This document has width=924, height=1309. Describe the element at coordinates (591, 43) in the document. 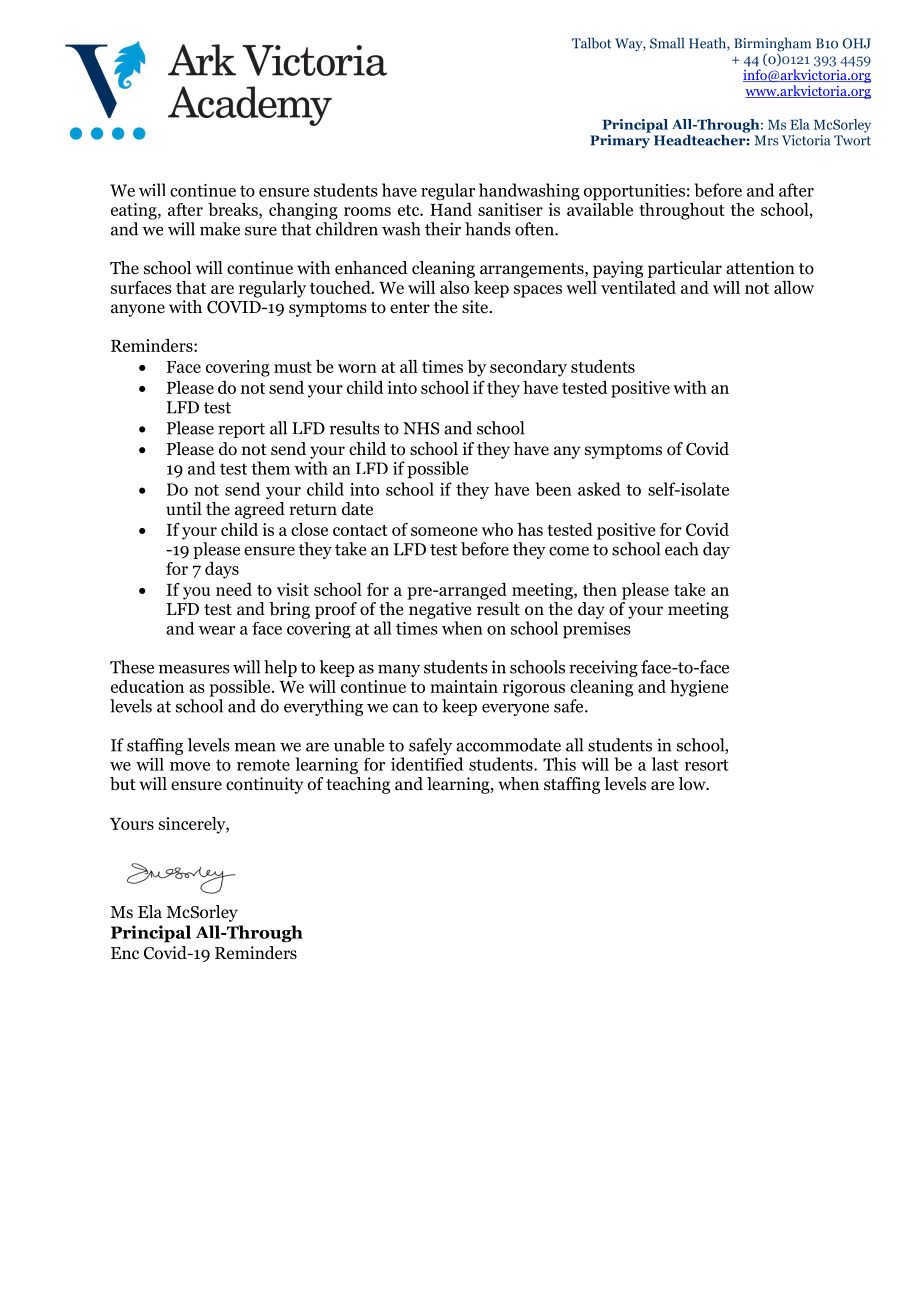

I see `Talbot` at that location.
